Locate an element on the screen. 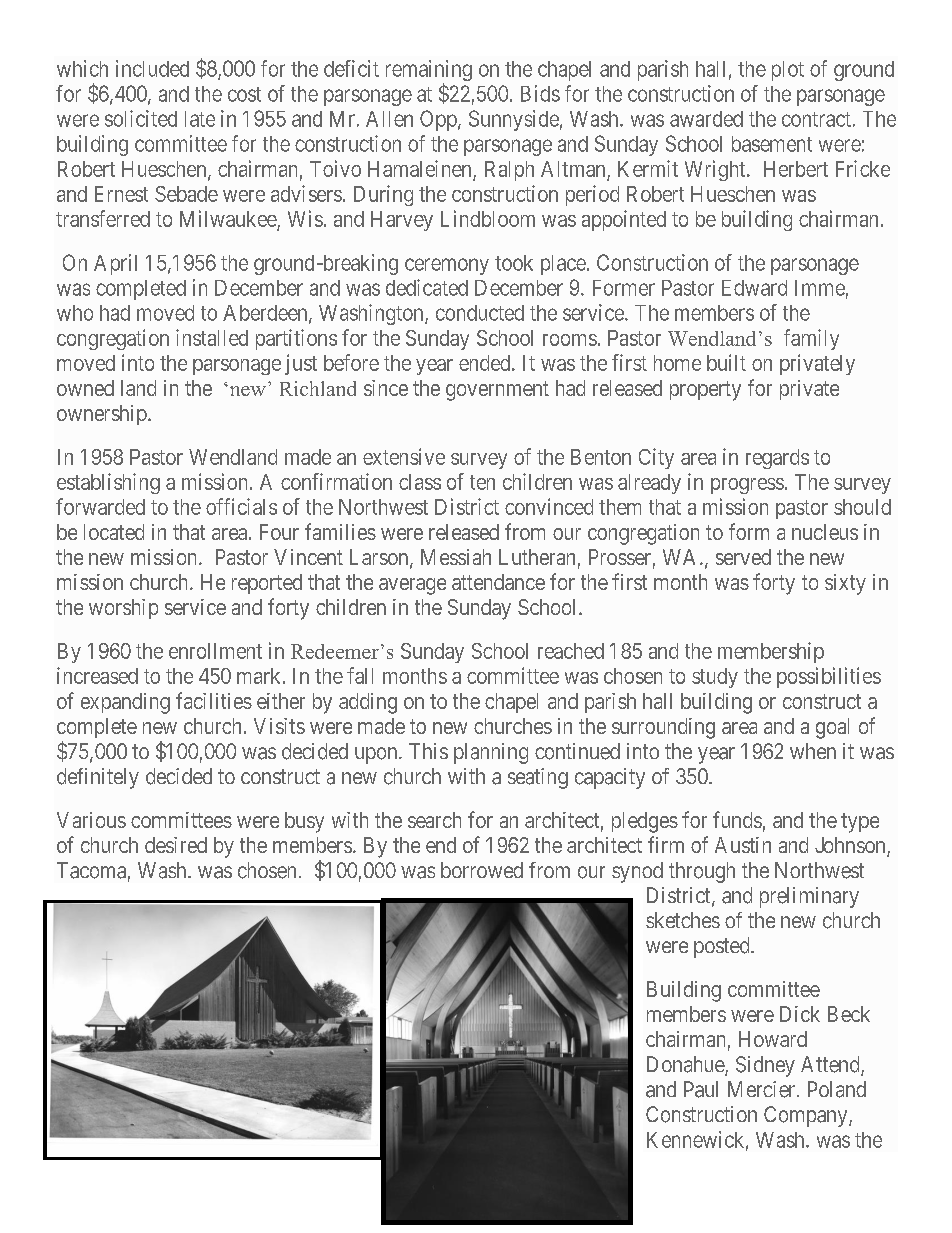 The width and height of the screenshot is (952, 1233). when is located at coordinates (813, 751).
